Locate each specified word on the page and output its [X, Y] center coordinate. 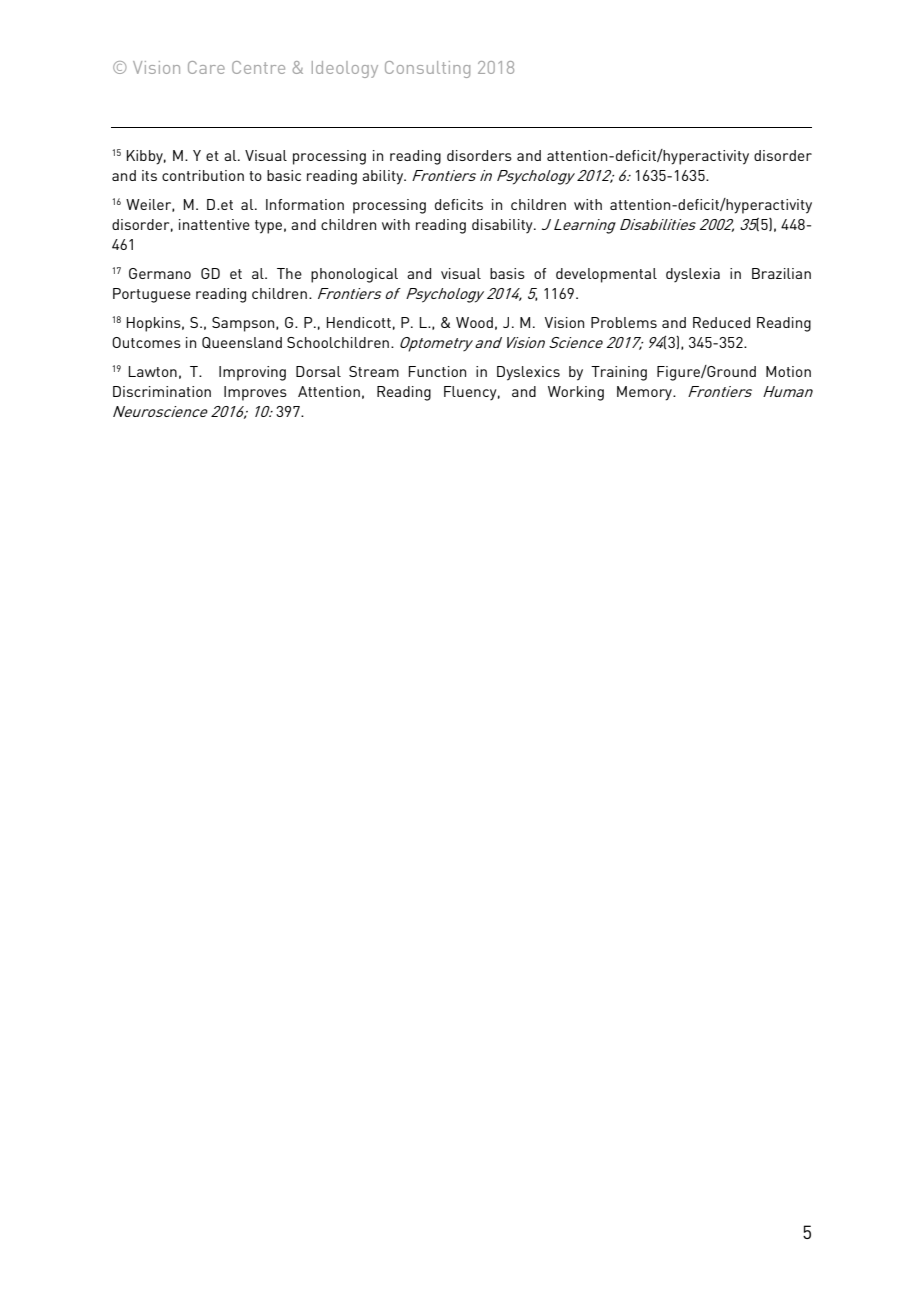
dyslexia [693, 275]
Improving [252, 373]
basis [507, 273]
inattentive [214, 224]
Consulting [427, 69]
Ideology [345, 69]
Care [206, 67]
